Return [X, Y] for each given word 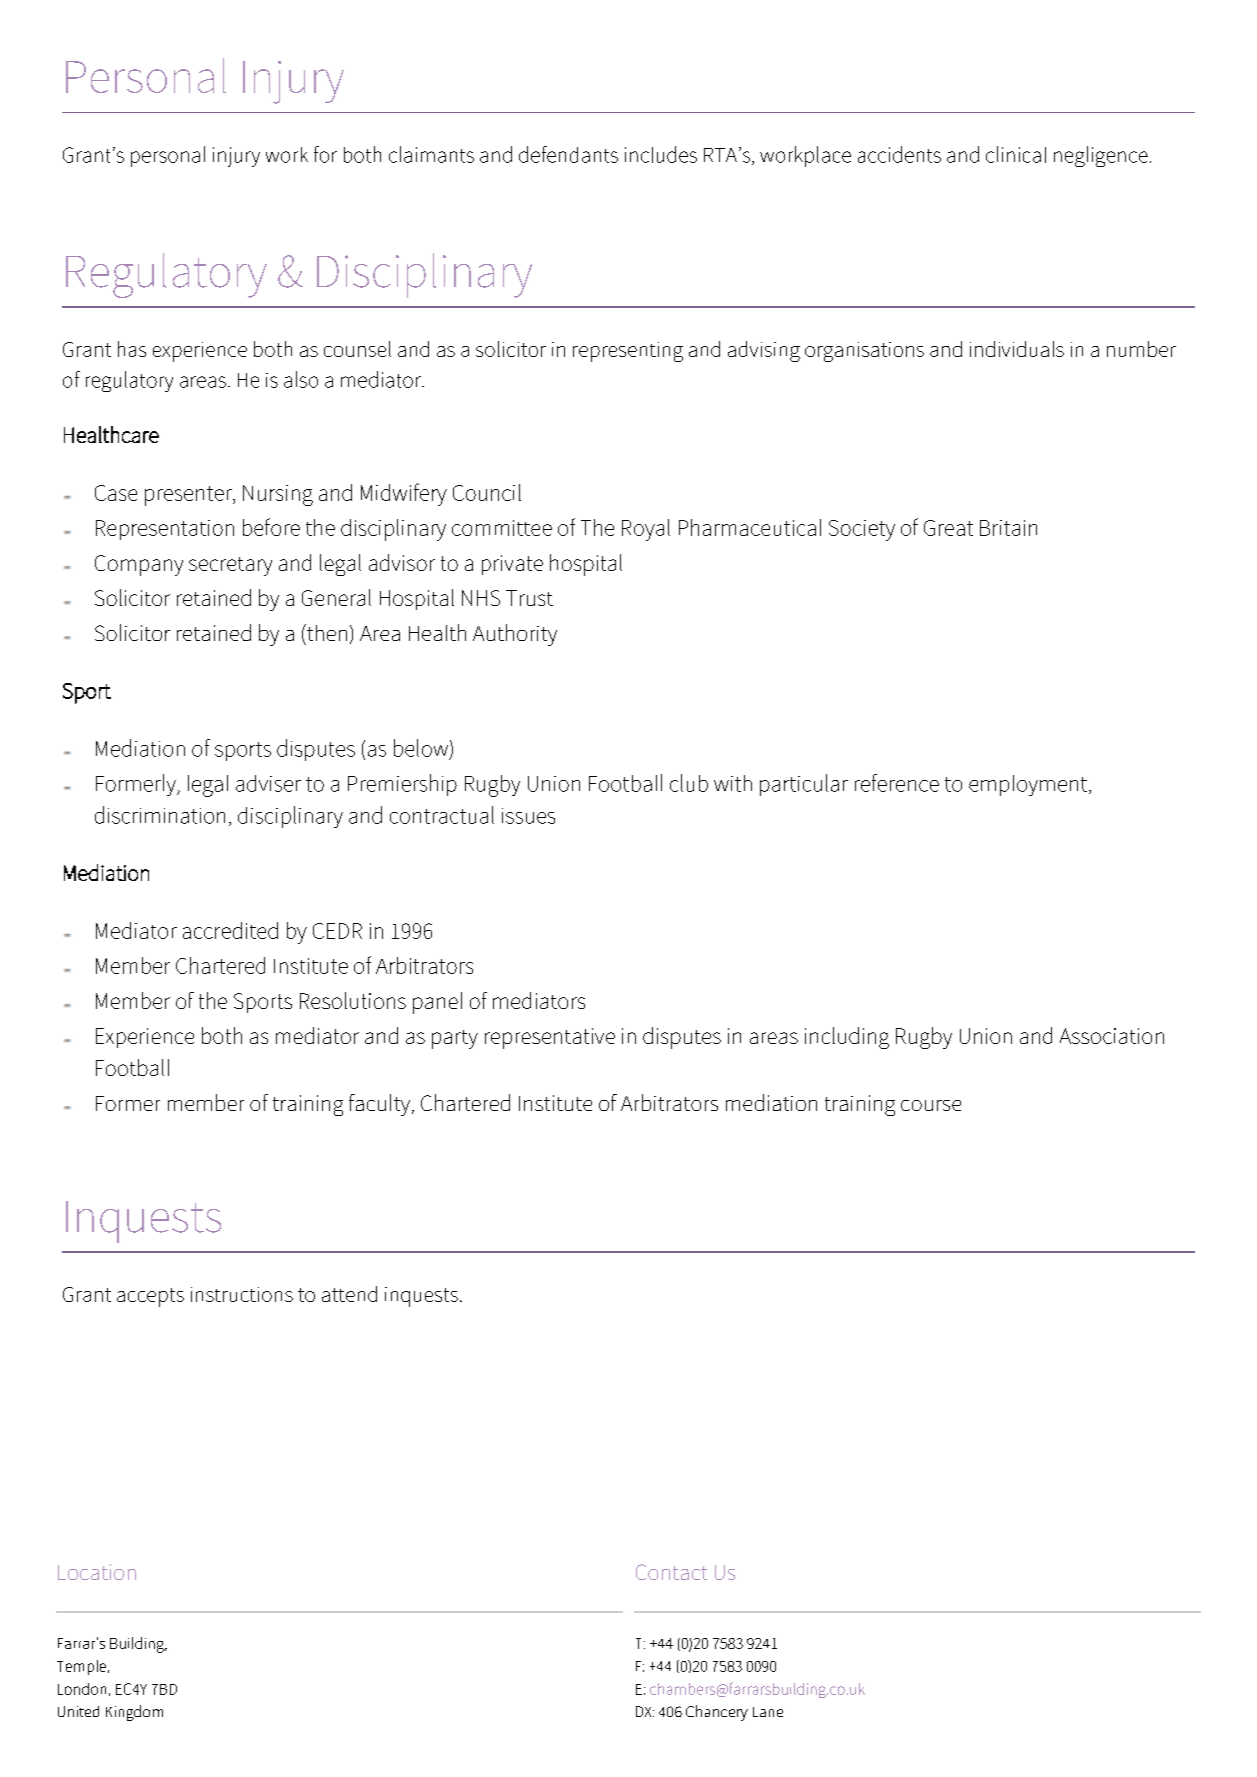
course [931, 1105]
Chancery [717, 1713]
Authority [515, 635]
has [132, 349]
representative [550, 1038]
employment [1028, 785]
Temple [83, 1667]
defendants [568, 154]
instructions [242, 1294]
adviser [268, 783]
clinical [1016, 154]
